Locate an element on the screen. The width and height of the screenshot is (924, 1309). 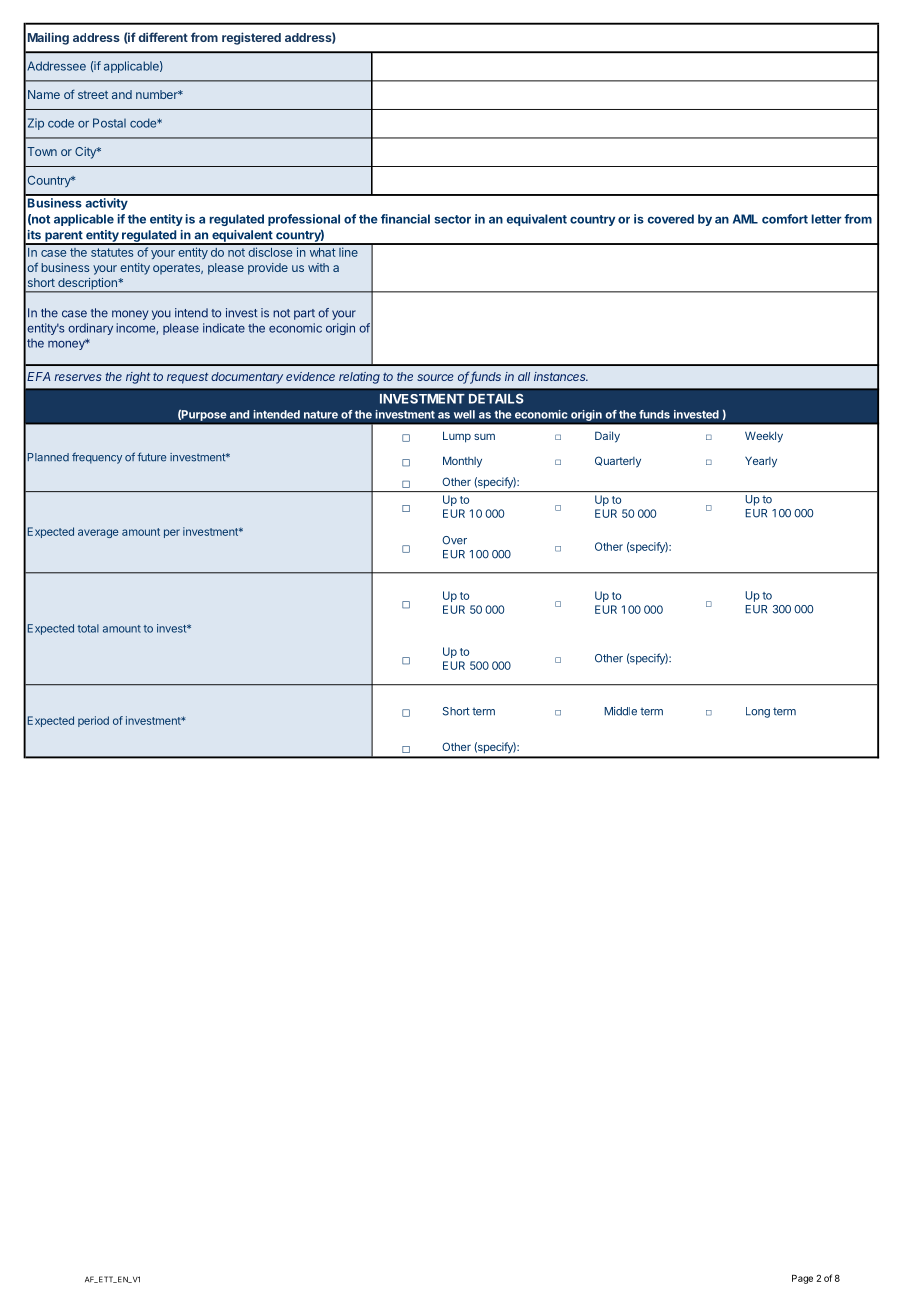
Middle is located at coordinates (620, 711).
